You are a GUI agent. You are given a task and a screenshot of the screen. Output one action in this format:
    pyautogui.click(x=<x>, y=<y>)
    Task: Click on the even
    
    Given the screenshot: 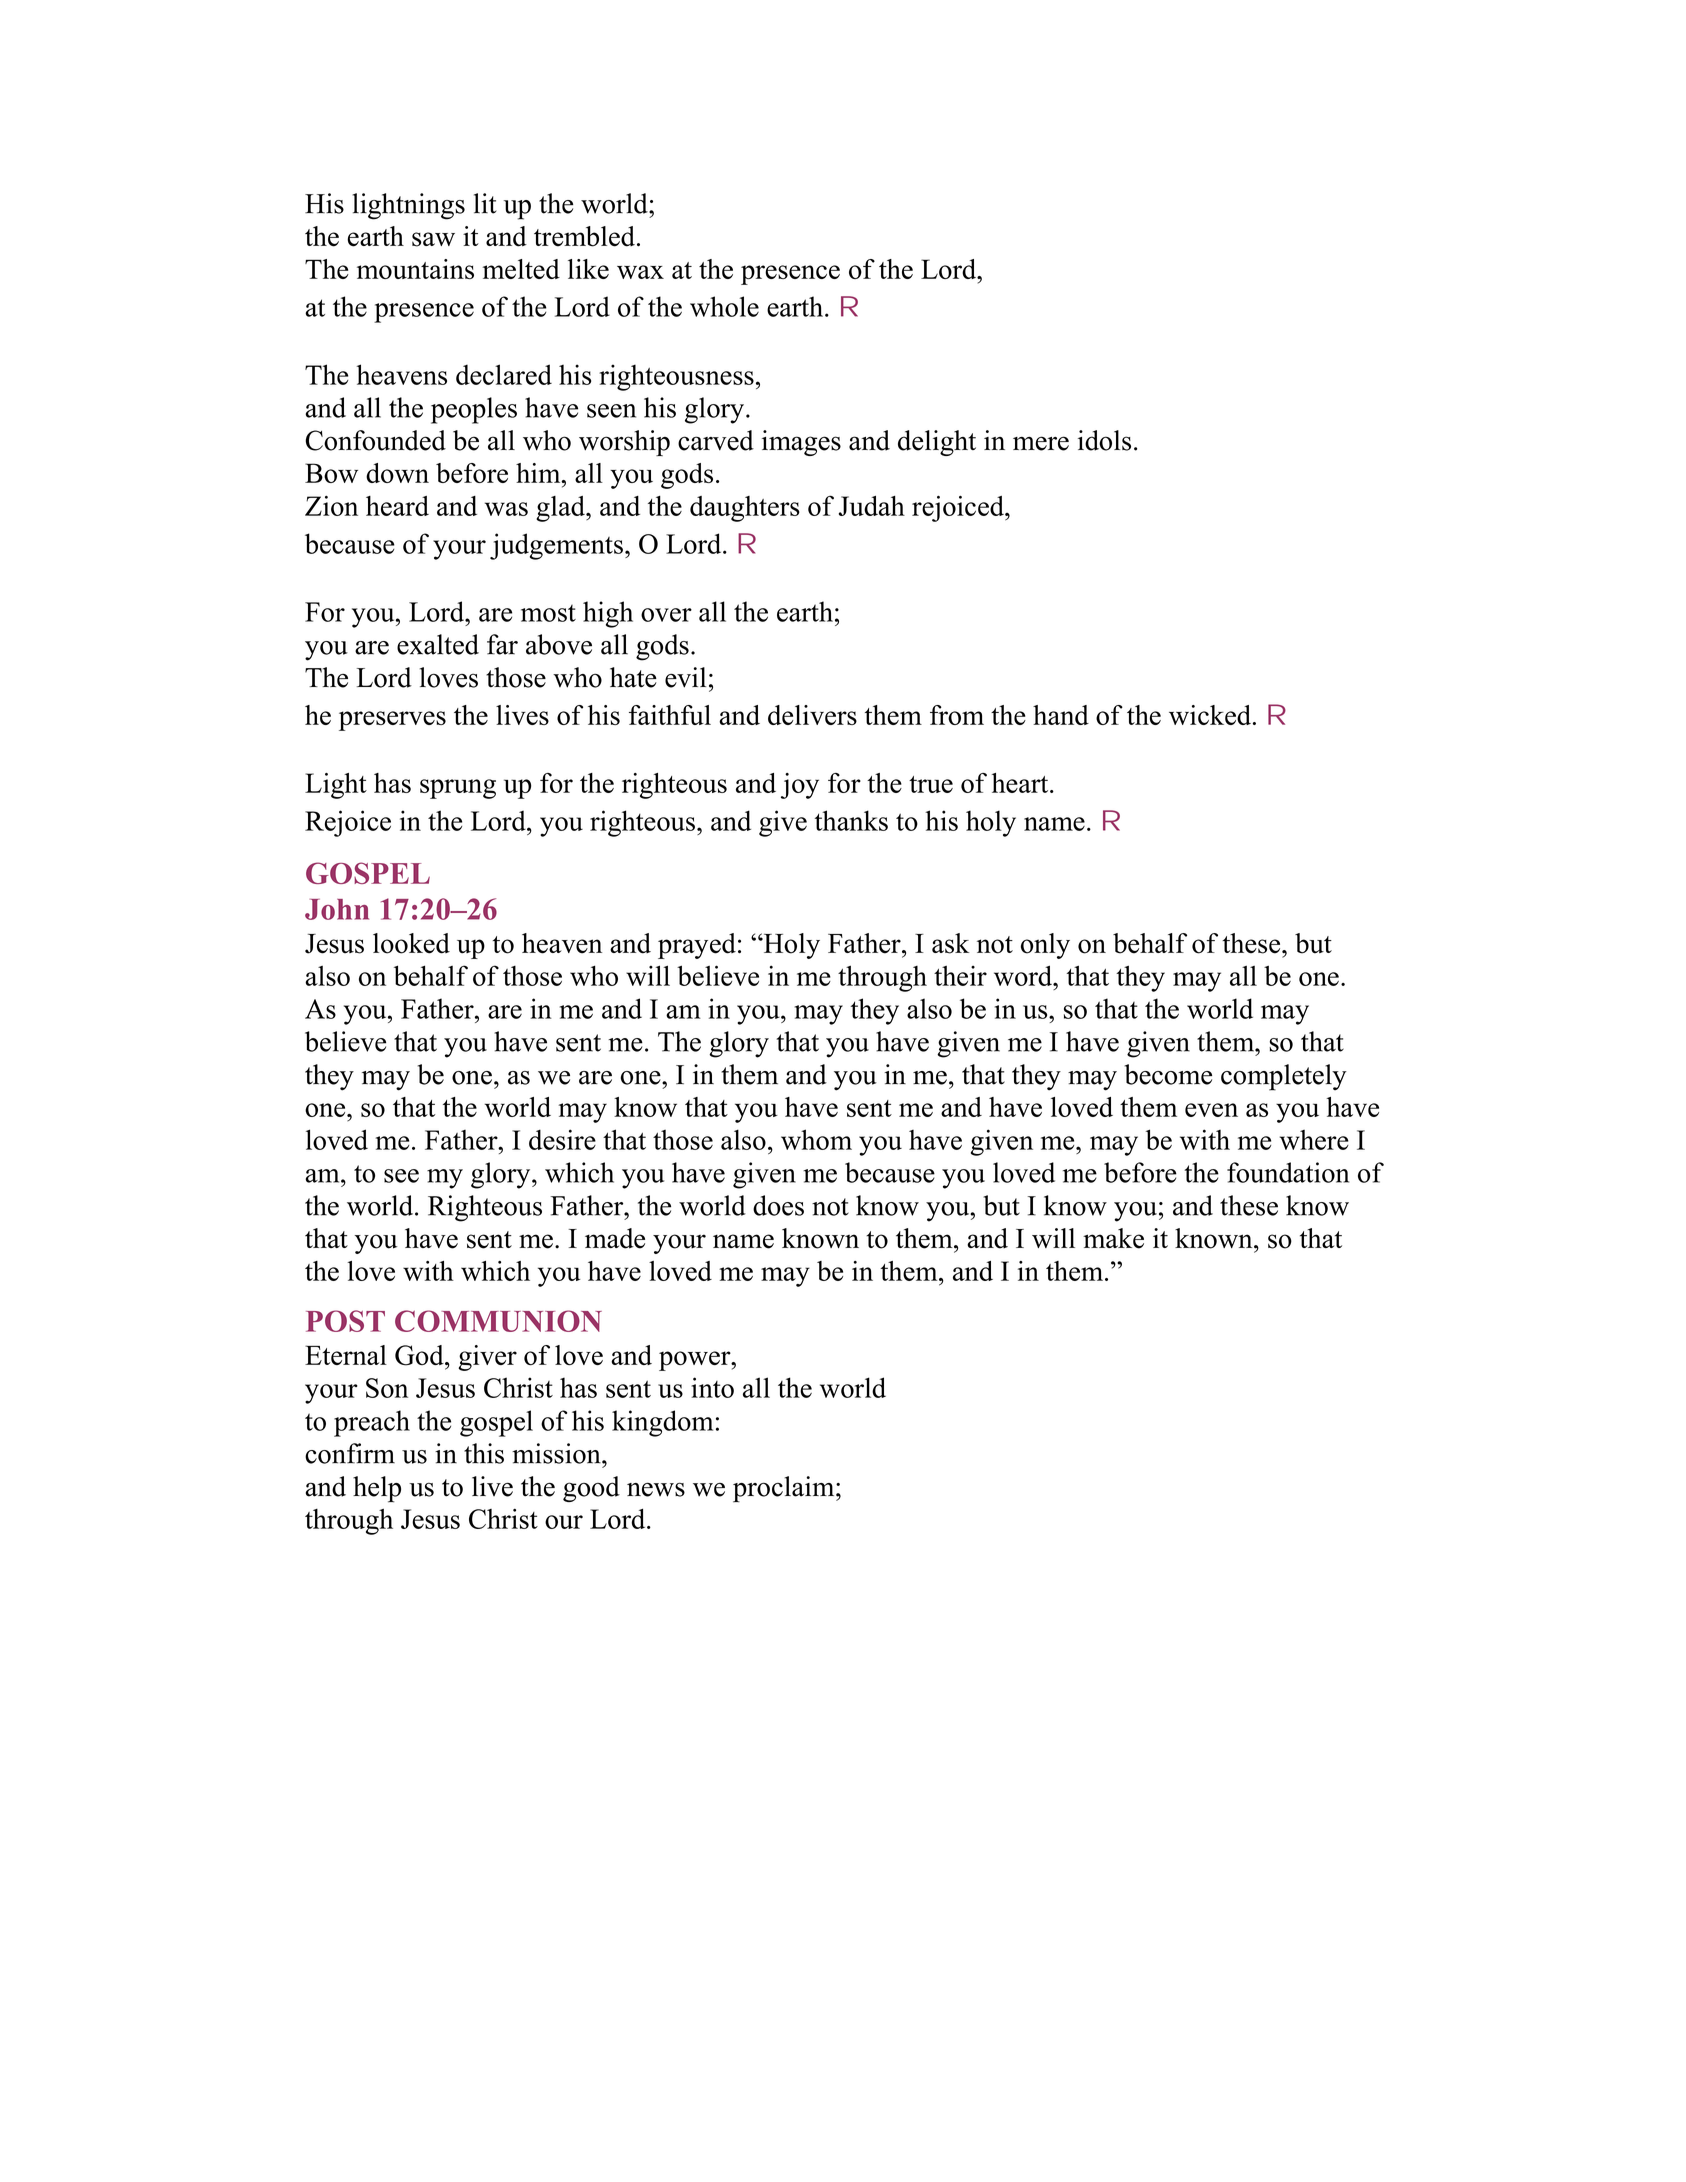 What is the action you would take?
    pyautogui.click(x=1211, y=1110)
